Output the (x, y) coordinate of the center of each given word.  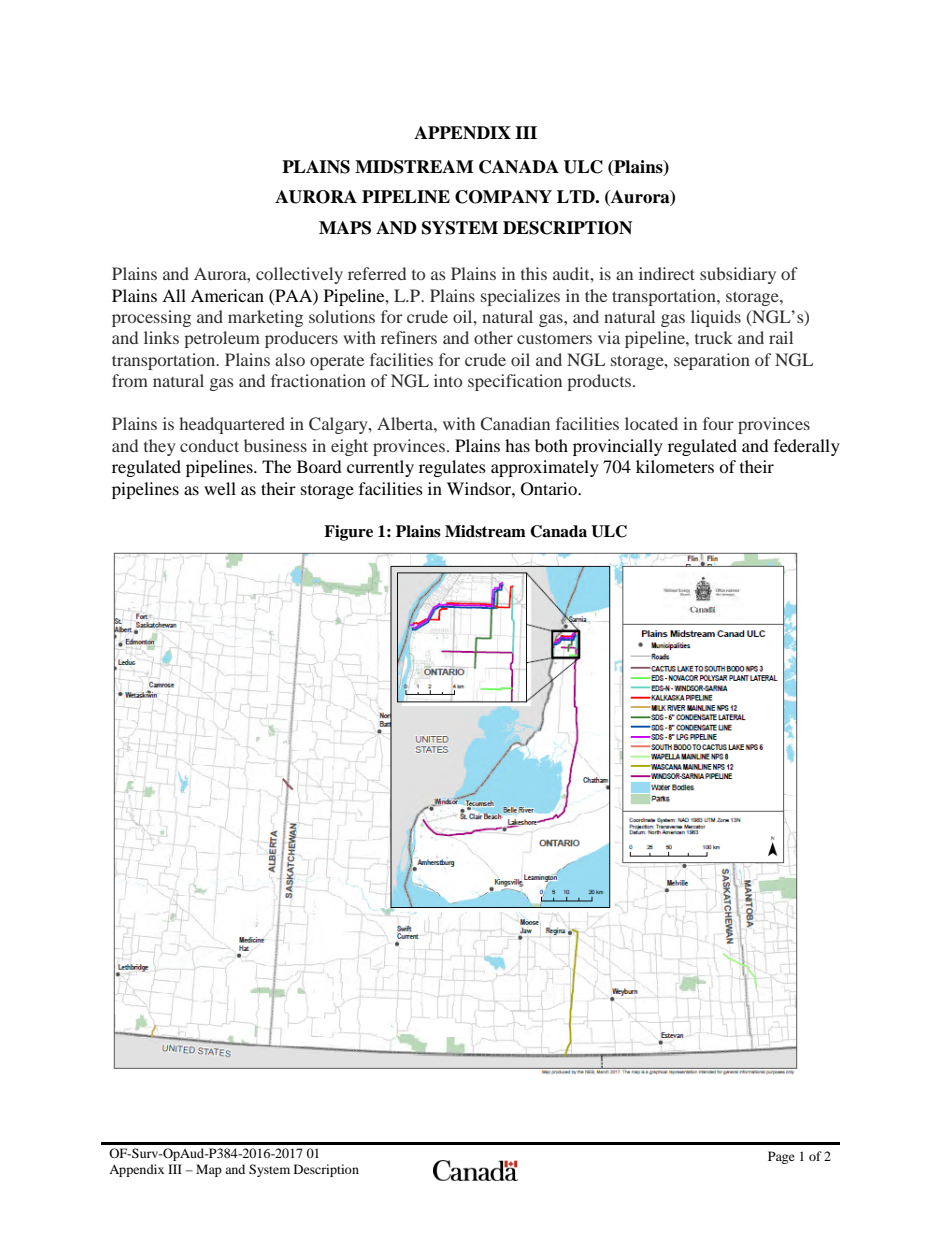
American (227, 295)
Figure (348, 533)
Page (781, 1157)
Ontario (550, 489)
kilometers (675, 466)
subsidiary (738, 275)
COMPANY (503, 197)
